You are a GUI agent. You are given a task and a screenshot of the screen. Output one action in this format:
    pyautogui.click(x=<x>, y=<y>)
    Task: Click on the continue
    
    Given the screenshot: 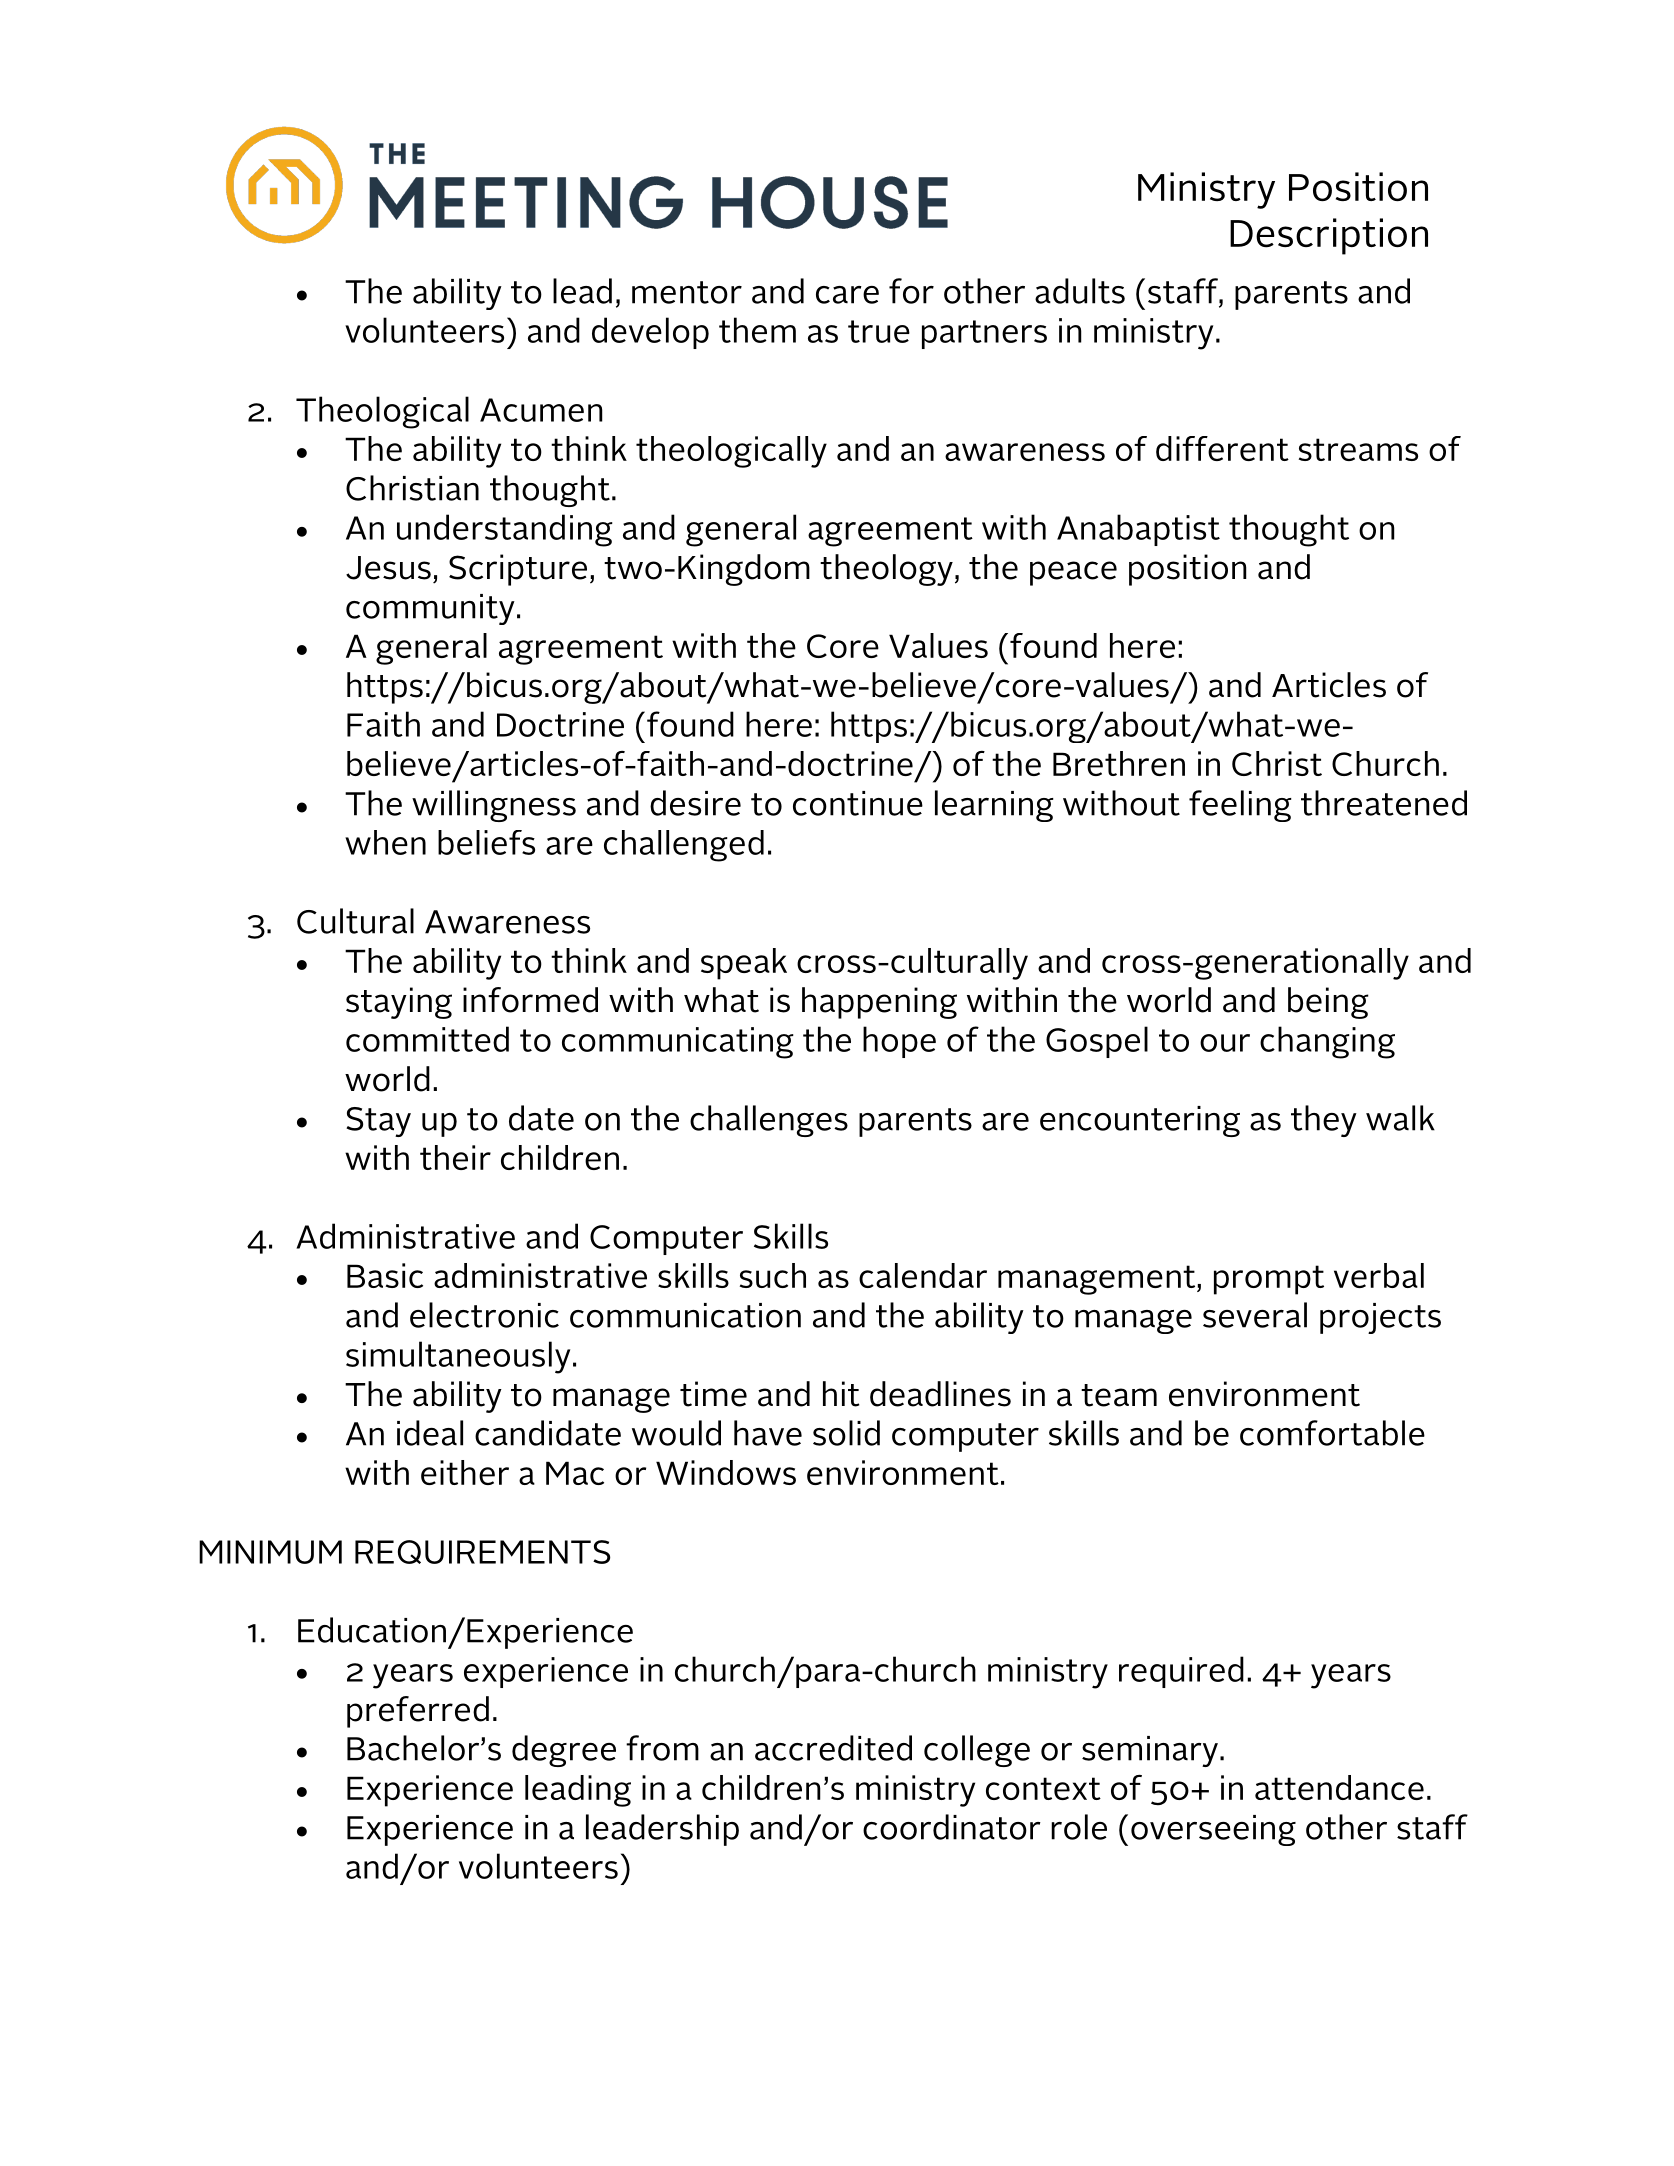 What is the action you would take?
    pyautogui.click(x=858, y=803)
